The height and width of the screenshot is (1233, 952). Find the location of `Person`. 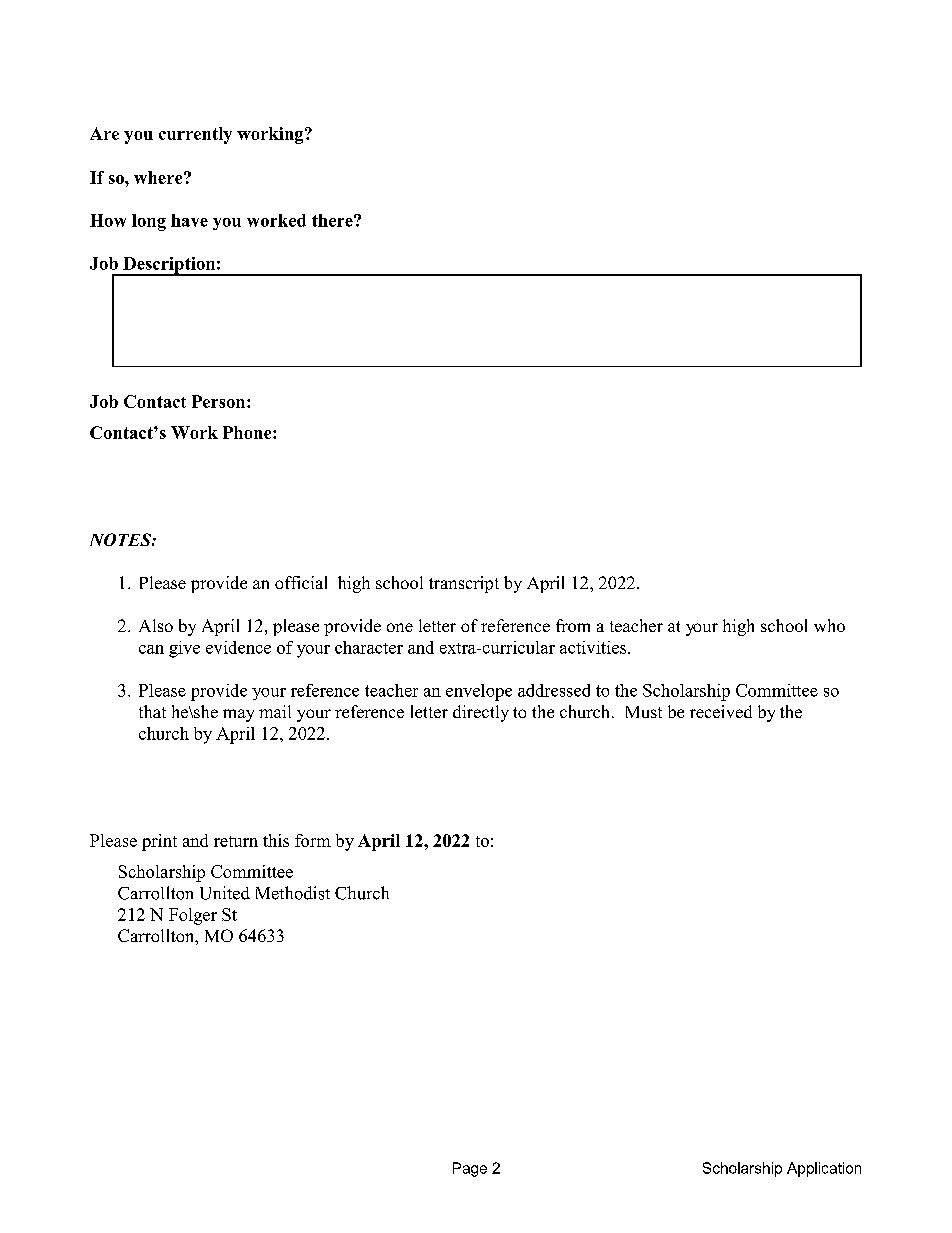

Person is located at coordinates (220, 401).
